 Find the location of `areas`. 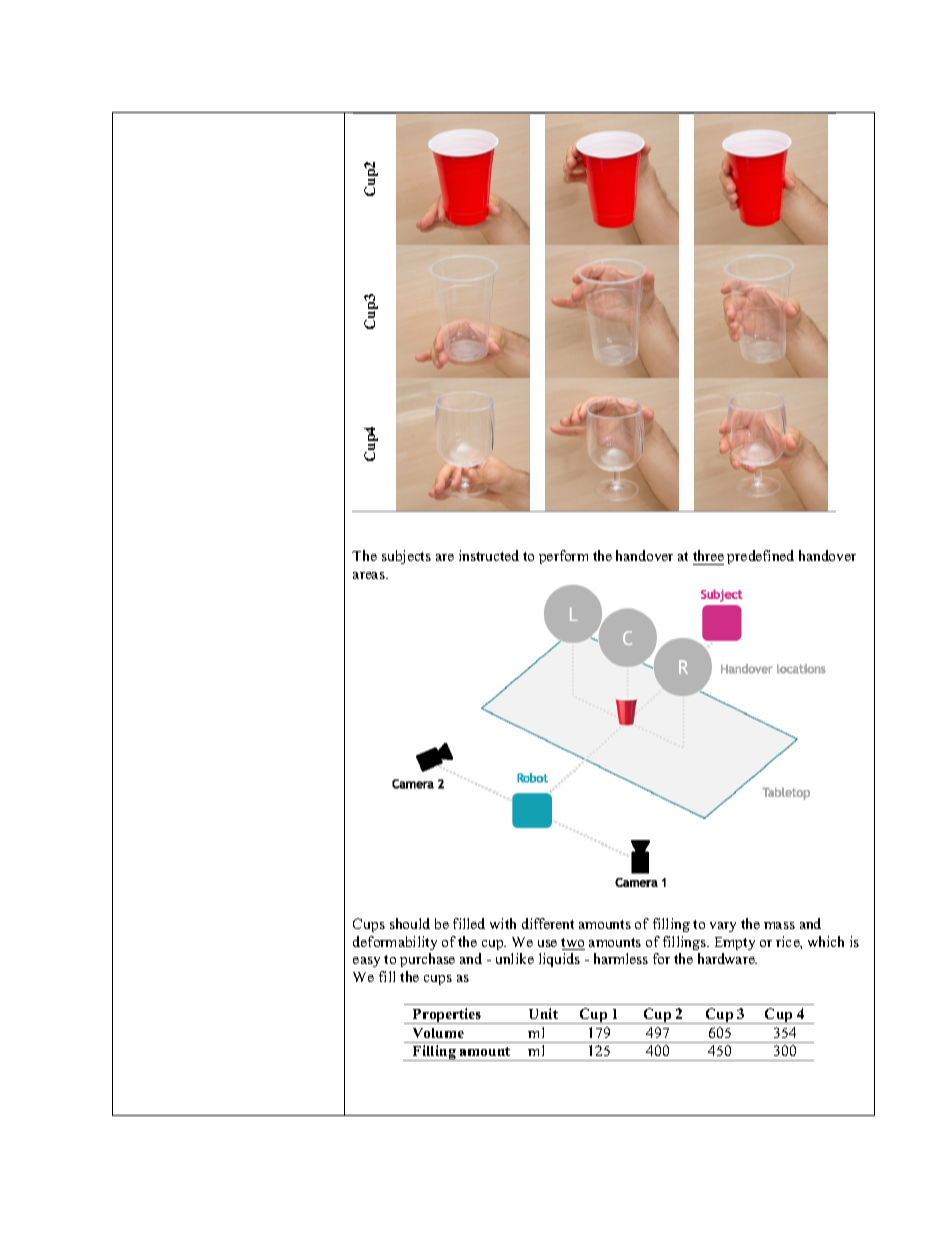

areas is located at coordinates (370, 575).
